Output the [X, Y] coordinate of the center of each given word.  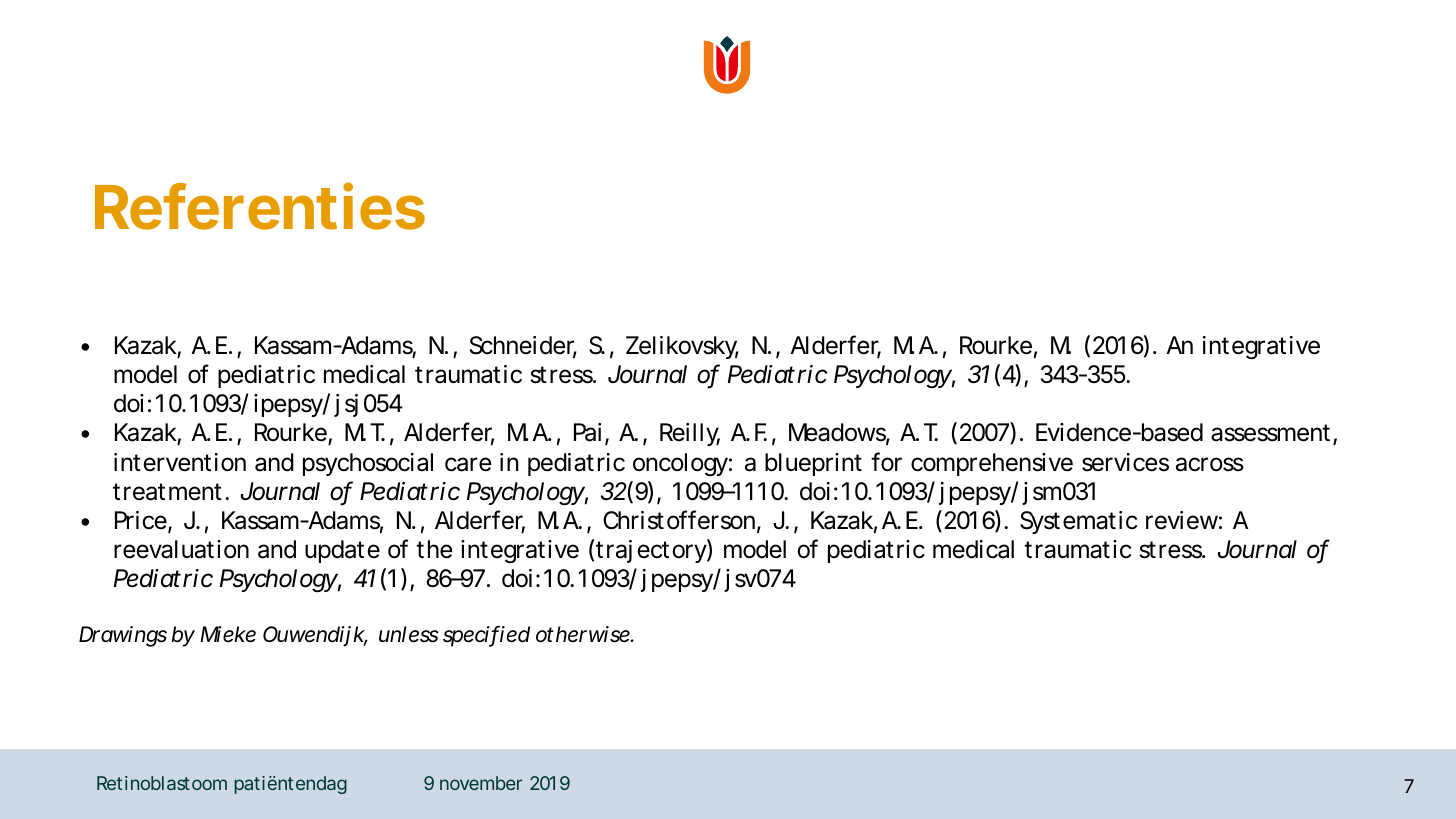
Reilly [690, 434]
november [481, 783]
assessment [1272, 434]
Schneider [523, 346]
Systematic [1078, 522]
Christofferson [679, 520]
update [342, 551]
